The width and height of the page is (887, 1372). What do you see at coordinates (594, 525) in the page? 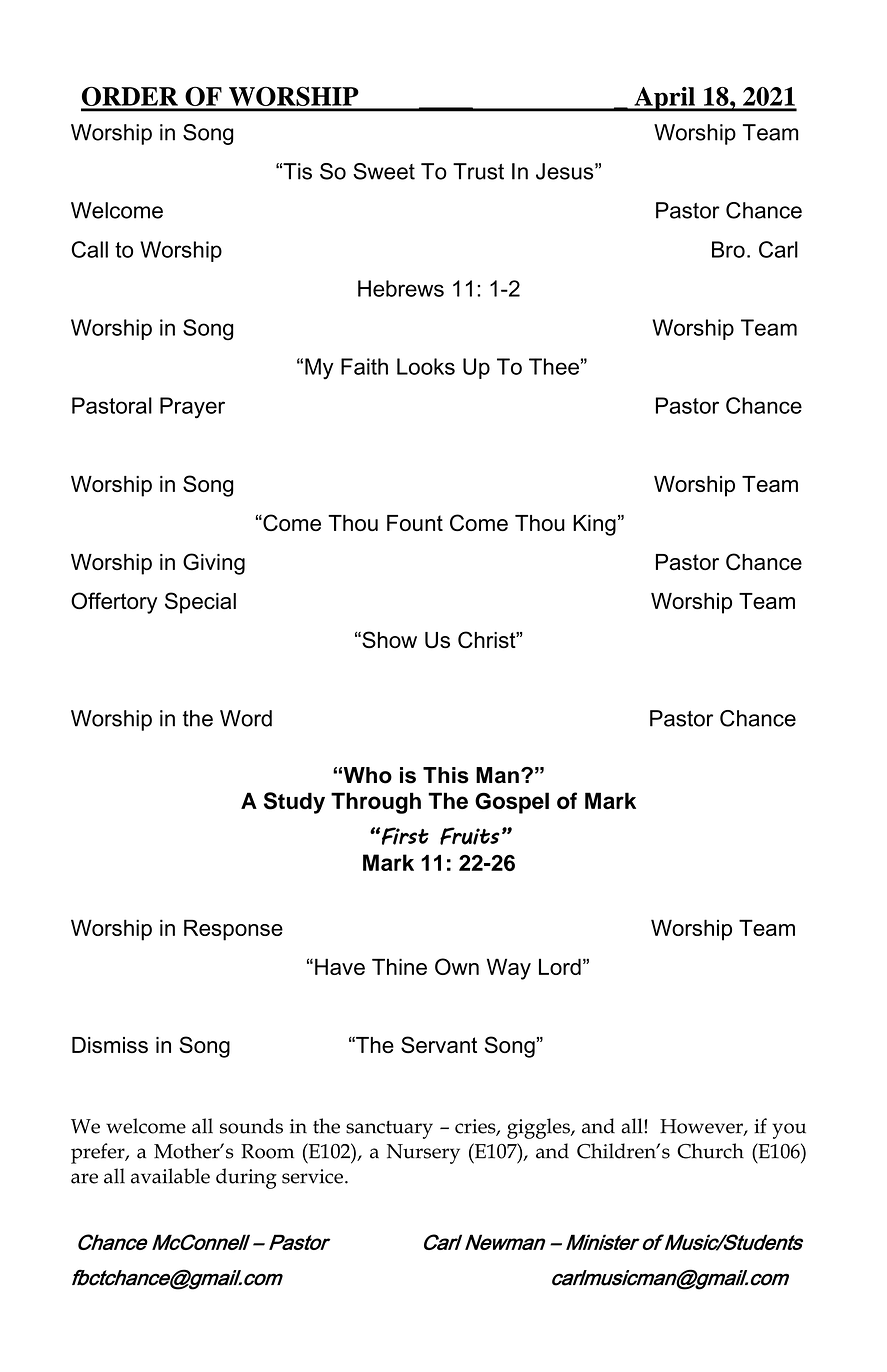
I see `King` at bounding box center [594, 525].
